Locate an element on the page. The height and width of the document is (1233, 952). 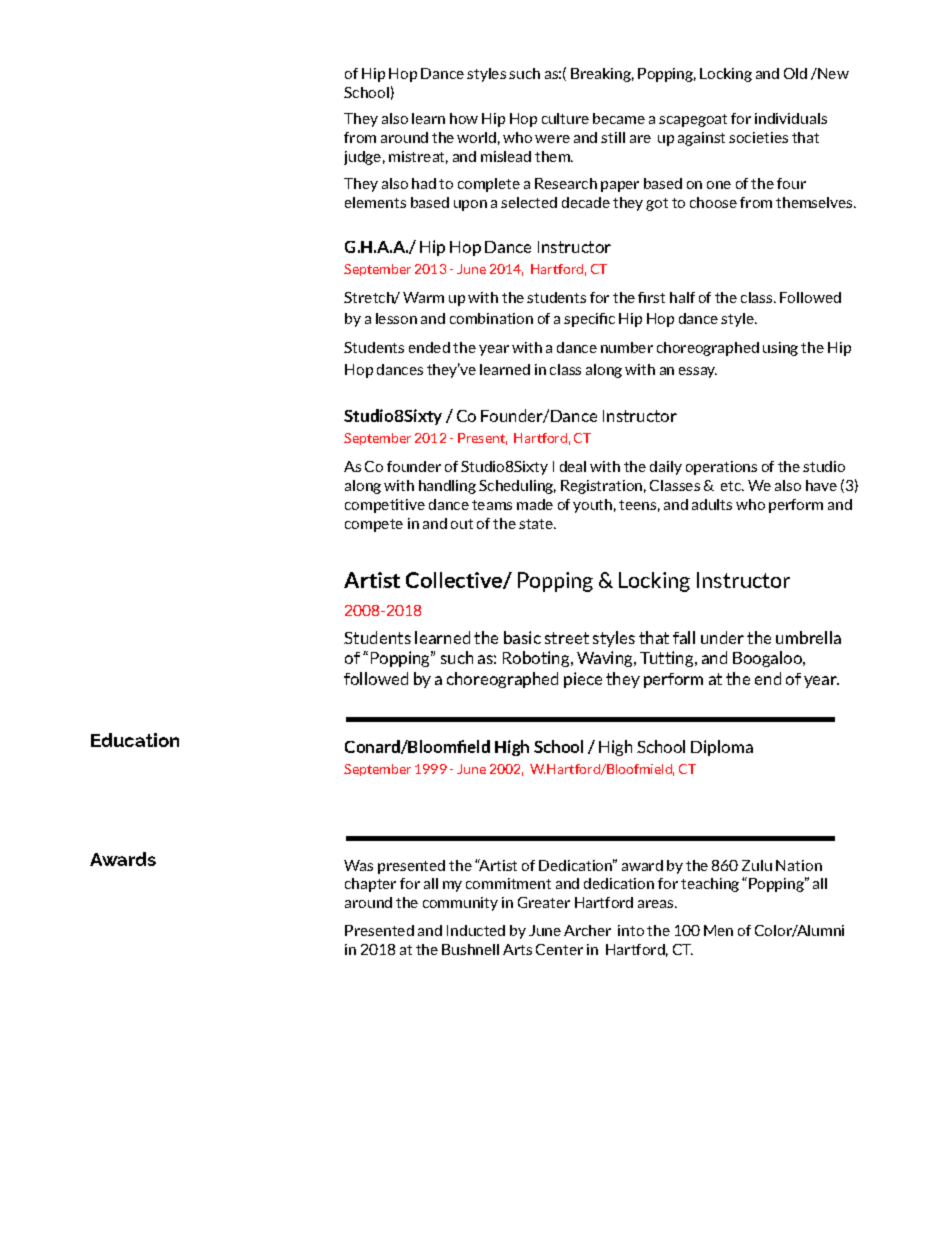
individuals is located at coordinates (791, 118).
